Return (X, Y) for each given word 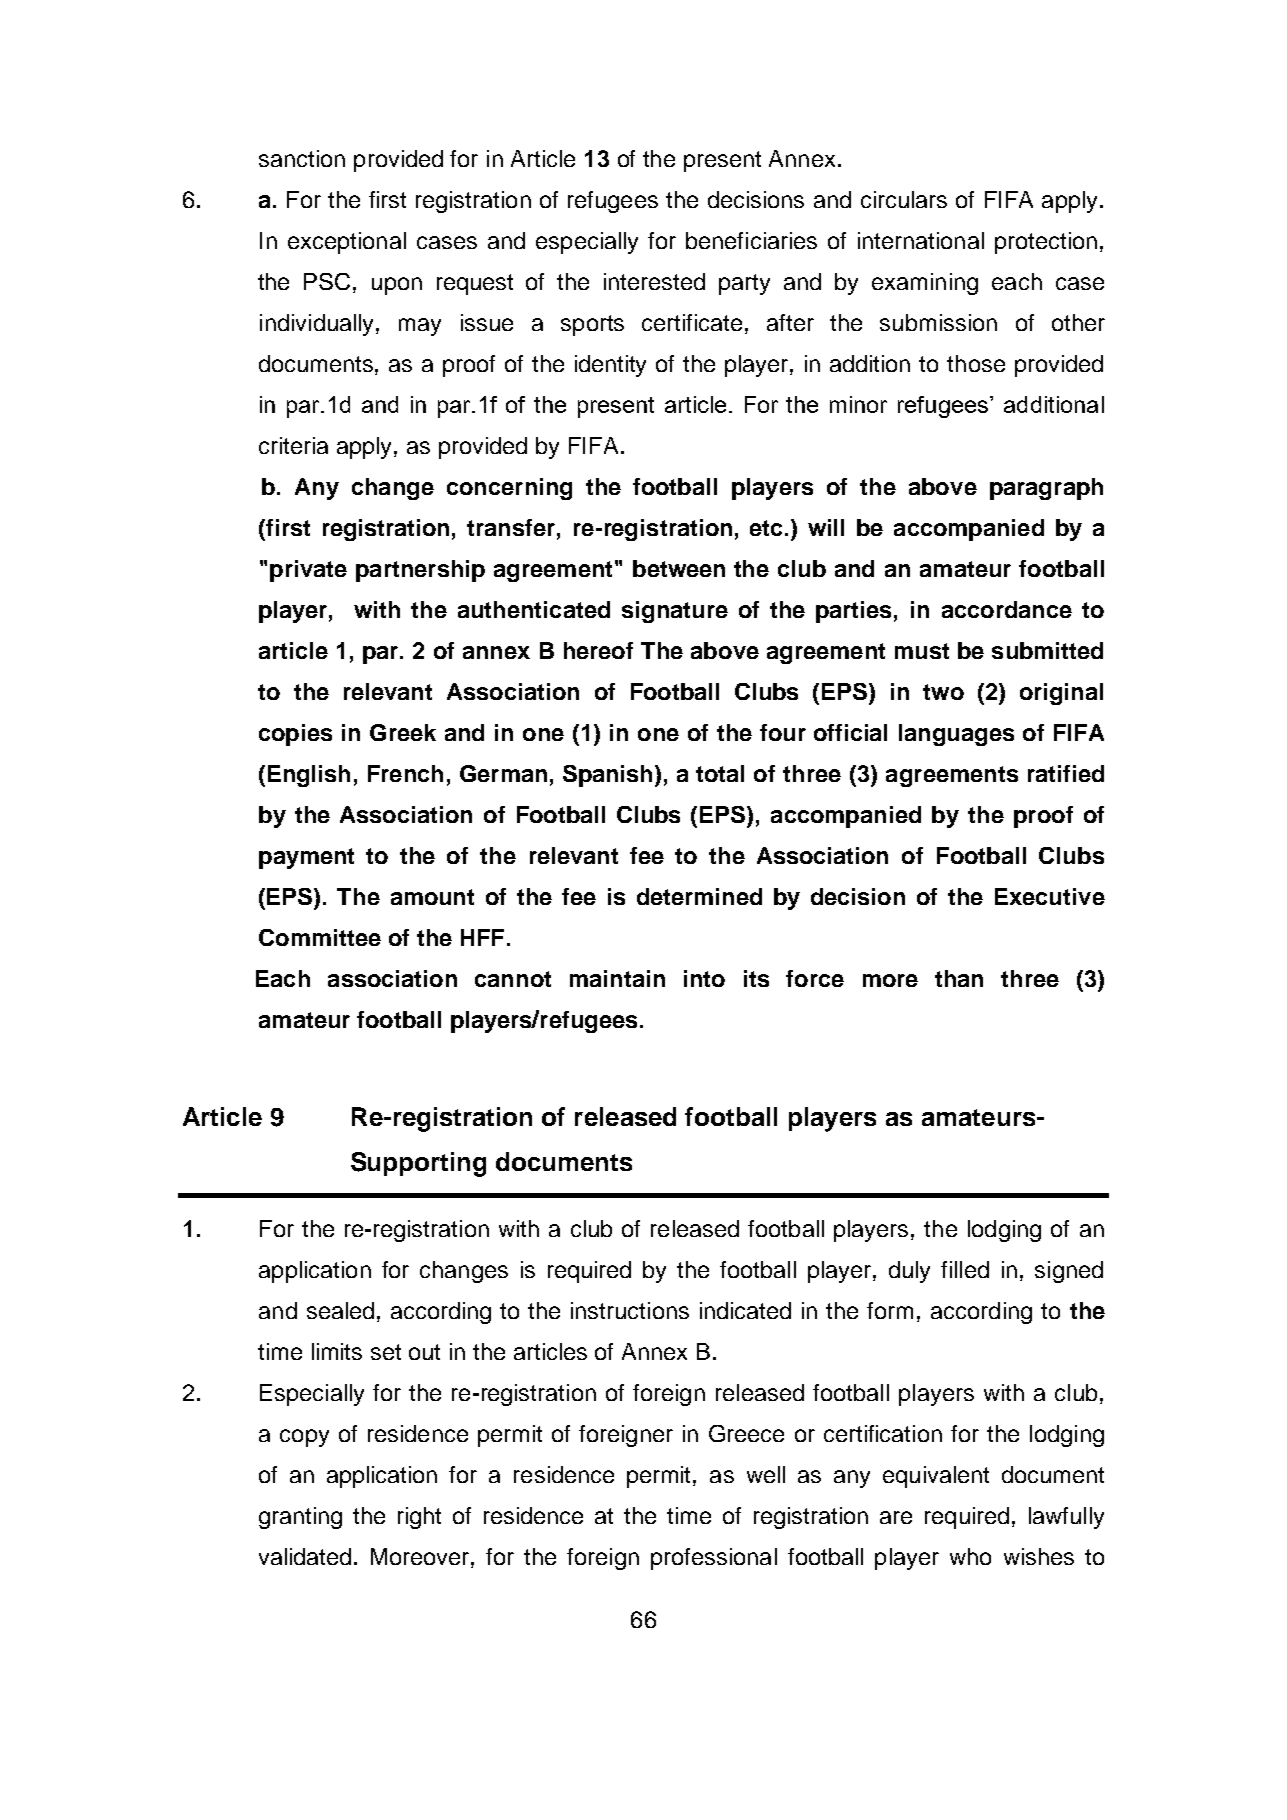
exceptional (347, 243)
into (704, 978)
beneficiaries (751, 240)
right (419, 1518)
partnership (420, 571)
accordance (1007, 609)
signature (675, 612)
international (921, 240)
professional (714, 1559)
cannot (513, 979)
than (959, 978)
